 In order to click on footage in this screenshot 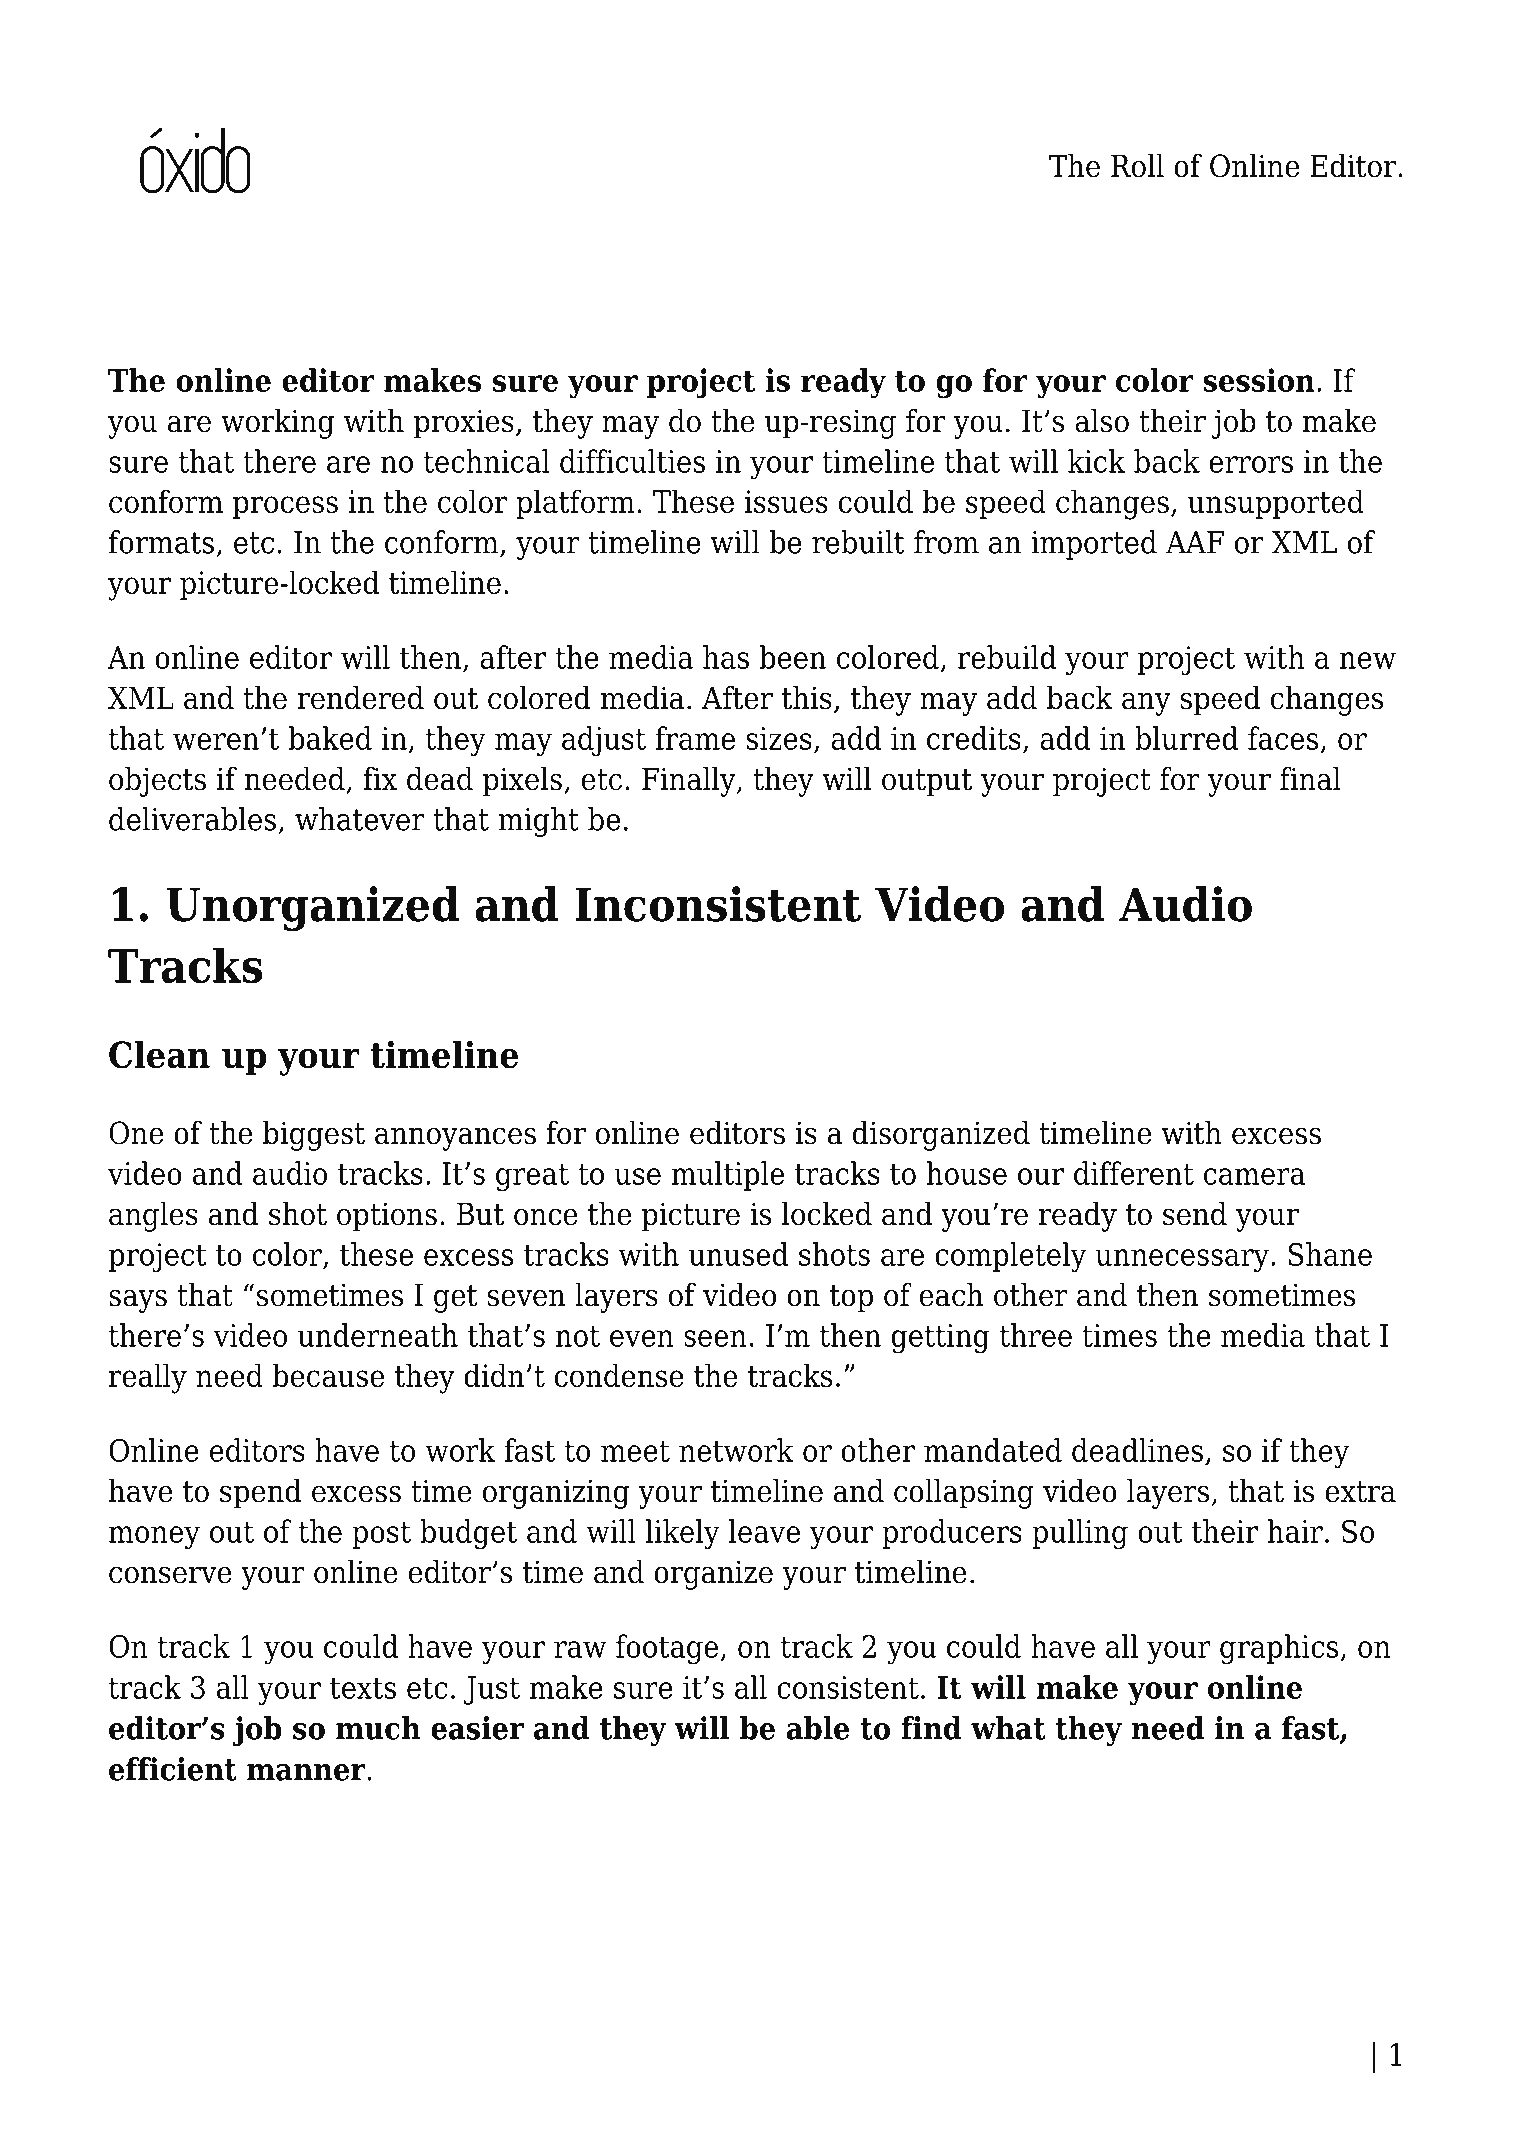, I will do `click(668, 1649)`.
